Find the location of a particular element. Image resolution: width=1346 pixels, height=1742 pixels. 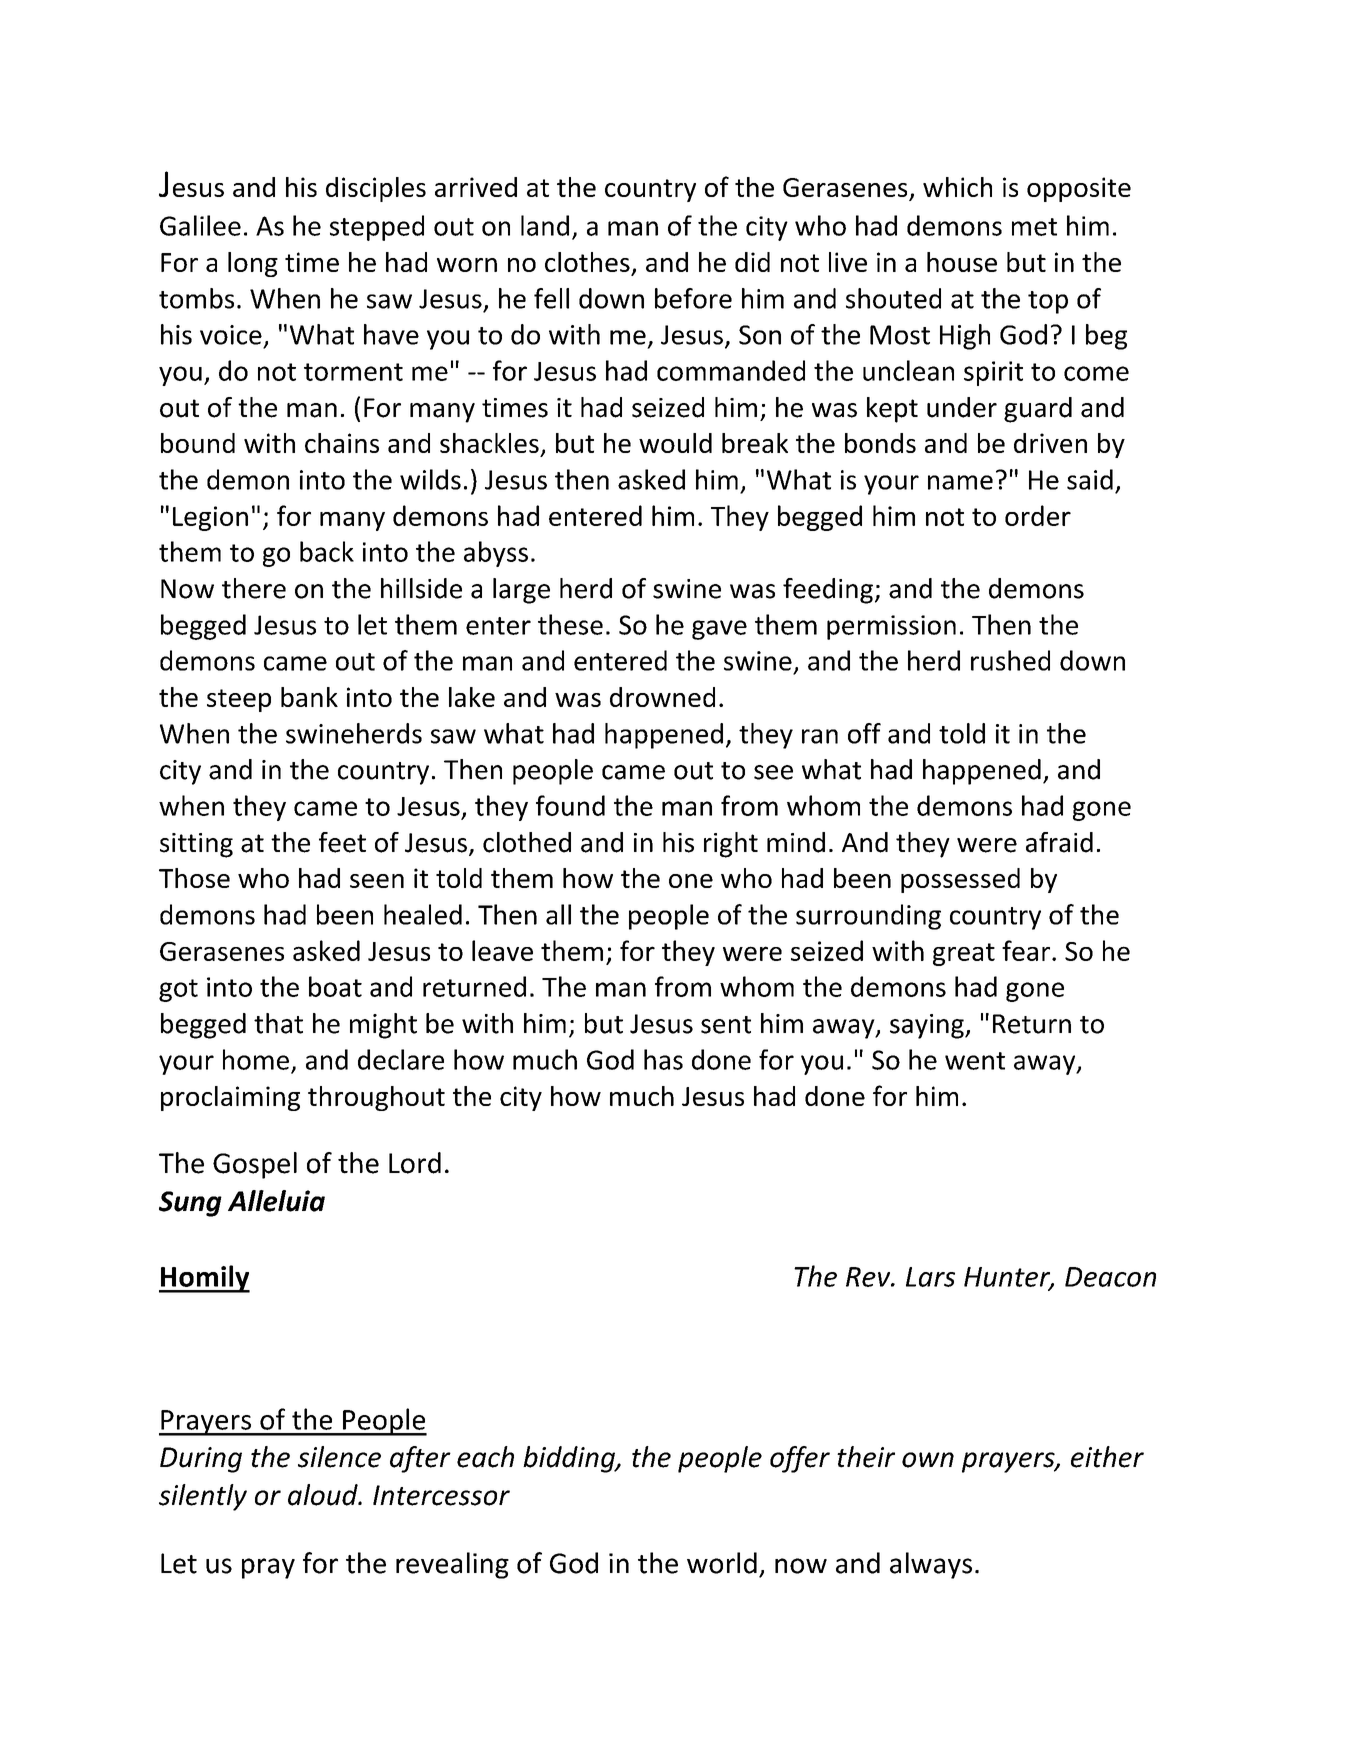

met is located at coordinates (1034, 227).
